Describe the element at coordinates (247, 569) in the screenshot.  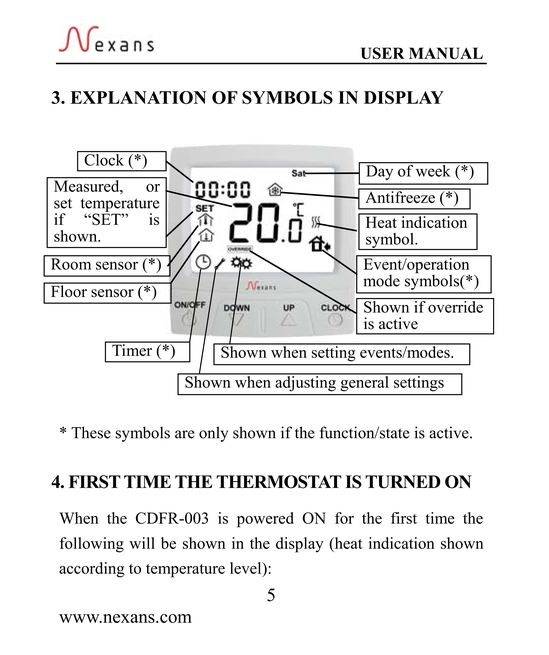
I see `level` at that location.
